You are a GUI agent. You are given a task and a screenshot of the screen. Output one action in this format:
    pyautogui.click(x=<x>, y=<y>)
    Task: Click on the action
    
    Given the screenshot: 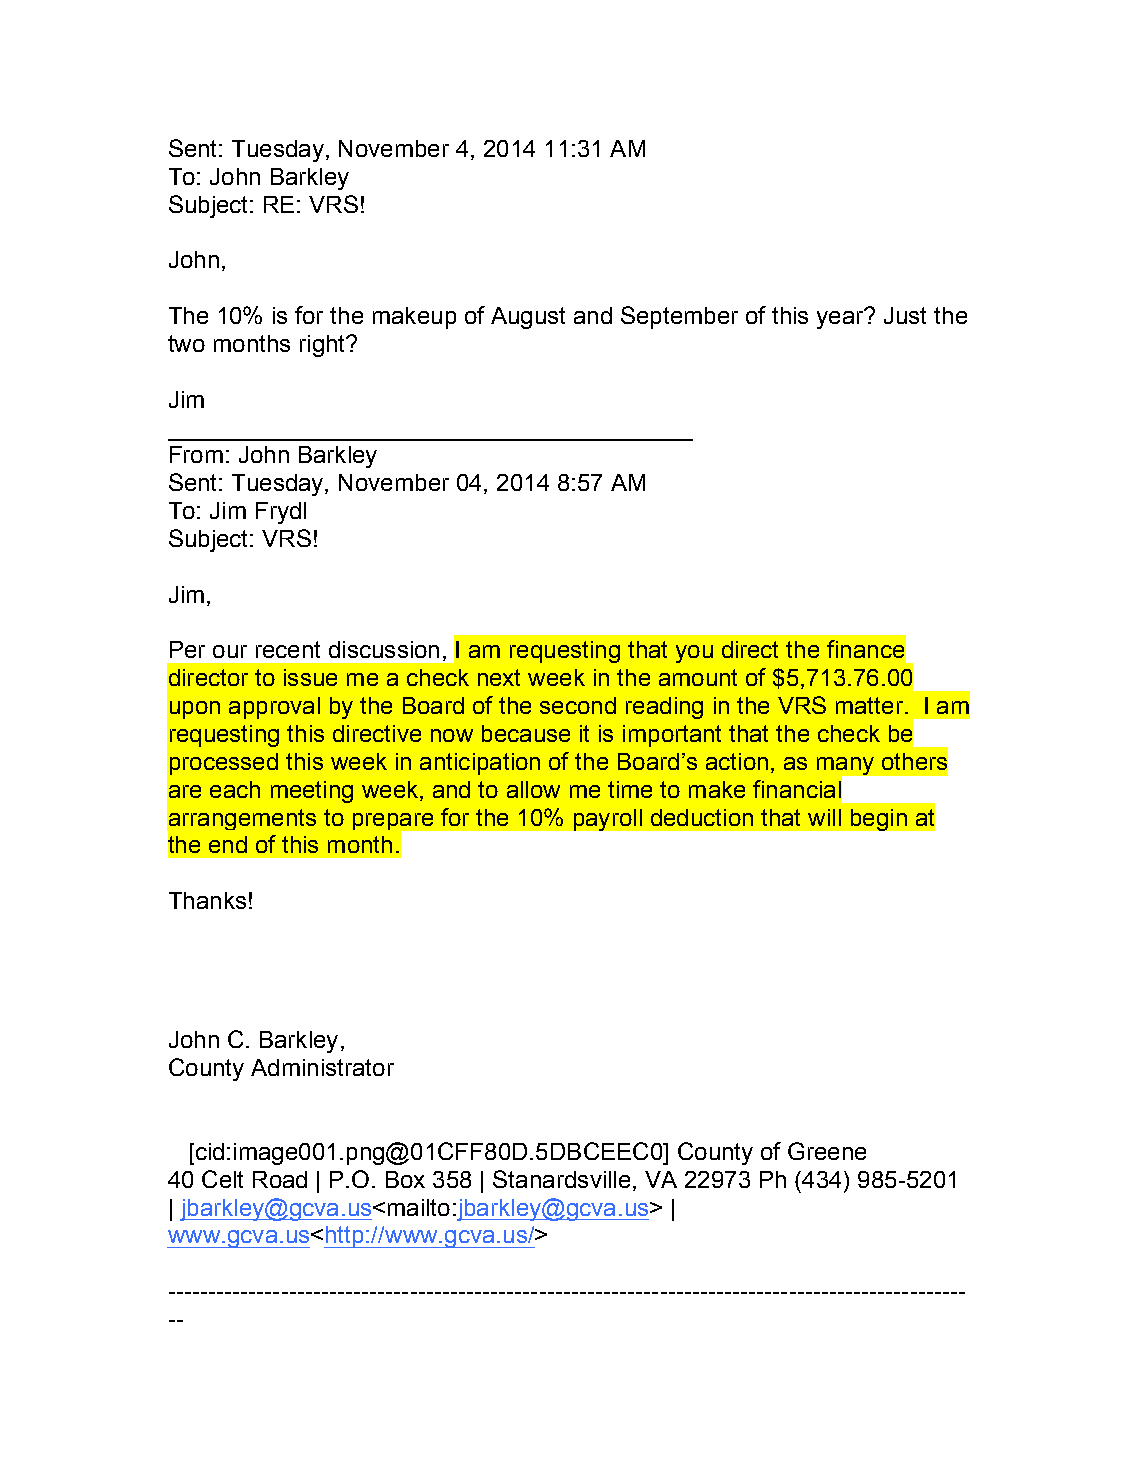 What is the action you would take?
    pyautogui.click(x=737, y=761)
